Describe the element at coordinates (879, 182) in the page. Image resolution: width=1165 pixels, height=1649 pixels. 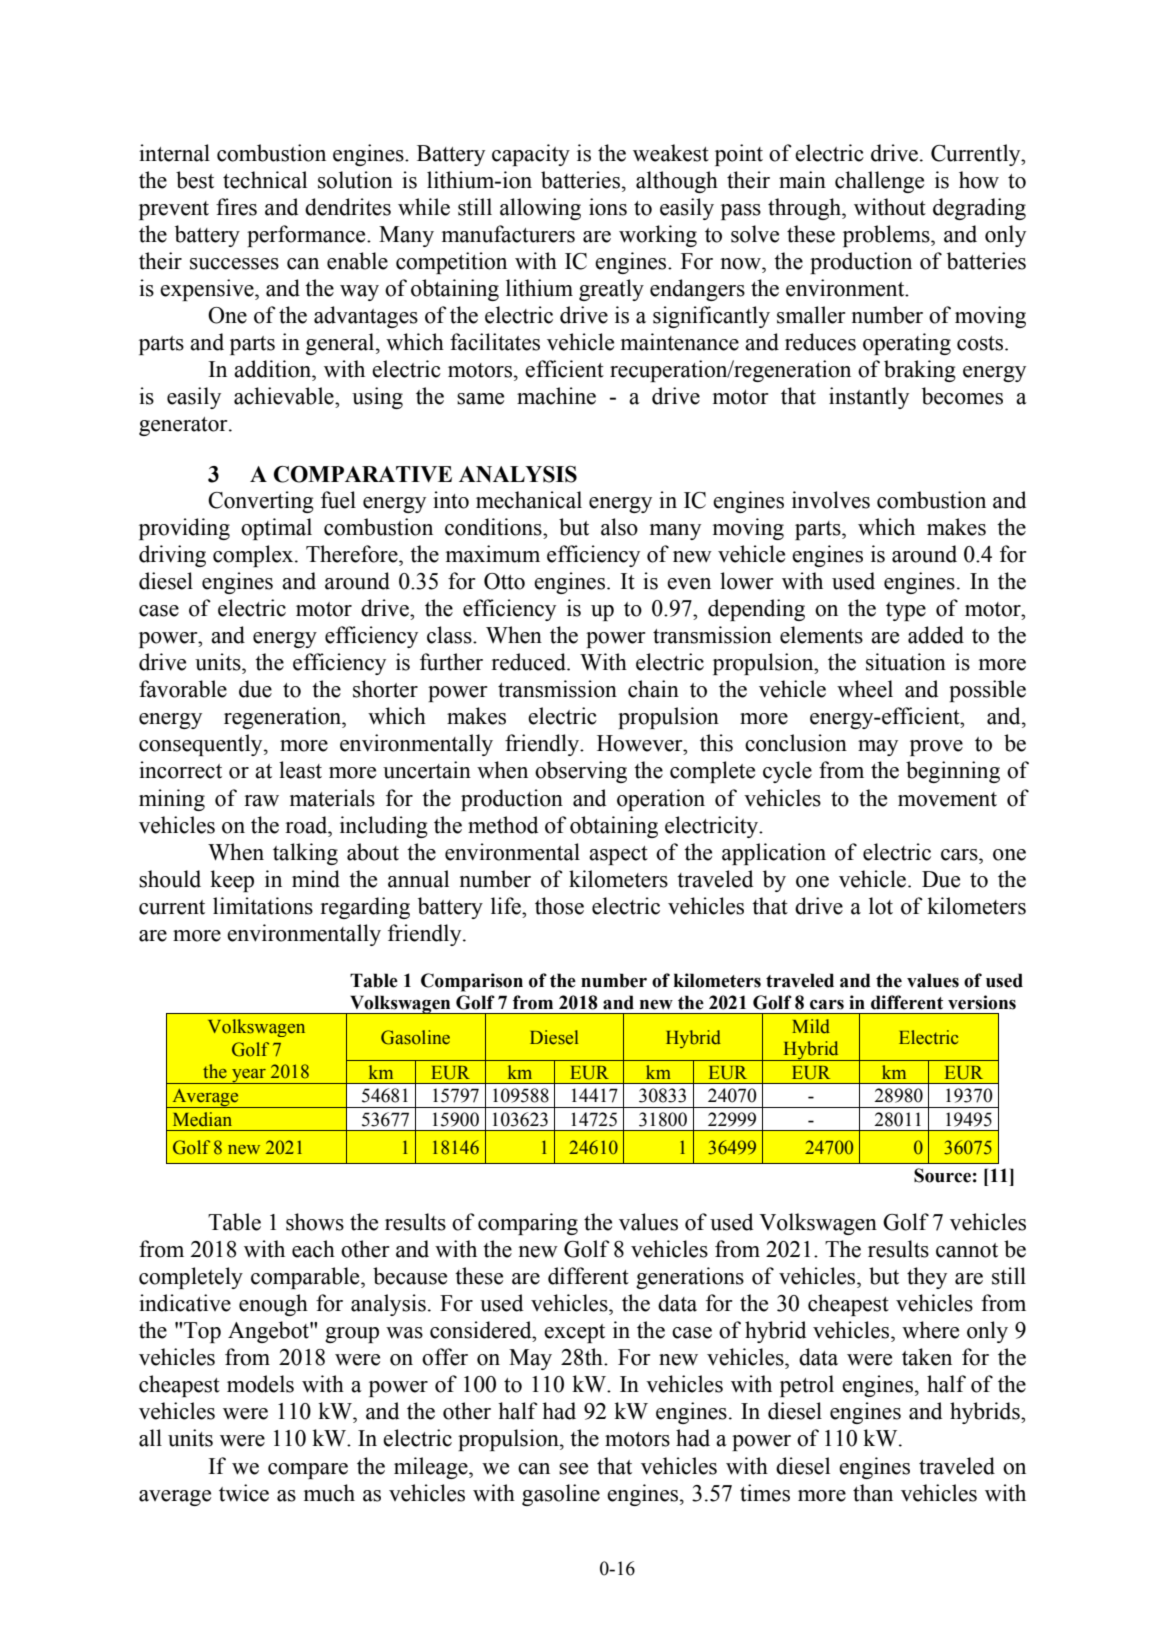
I see `challenge` at that location.
